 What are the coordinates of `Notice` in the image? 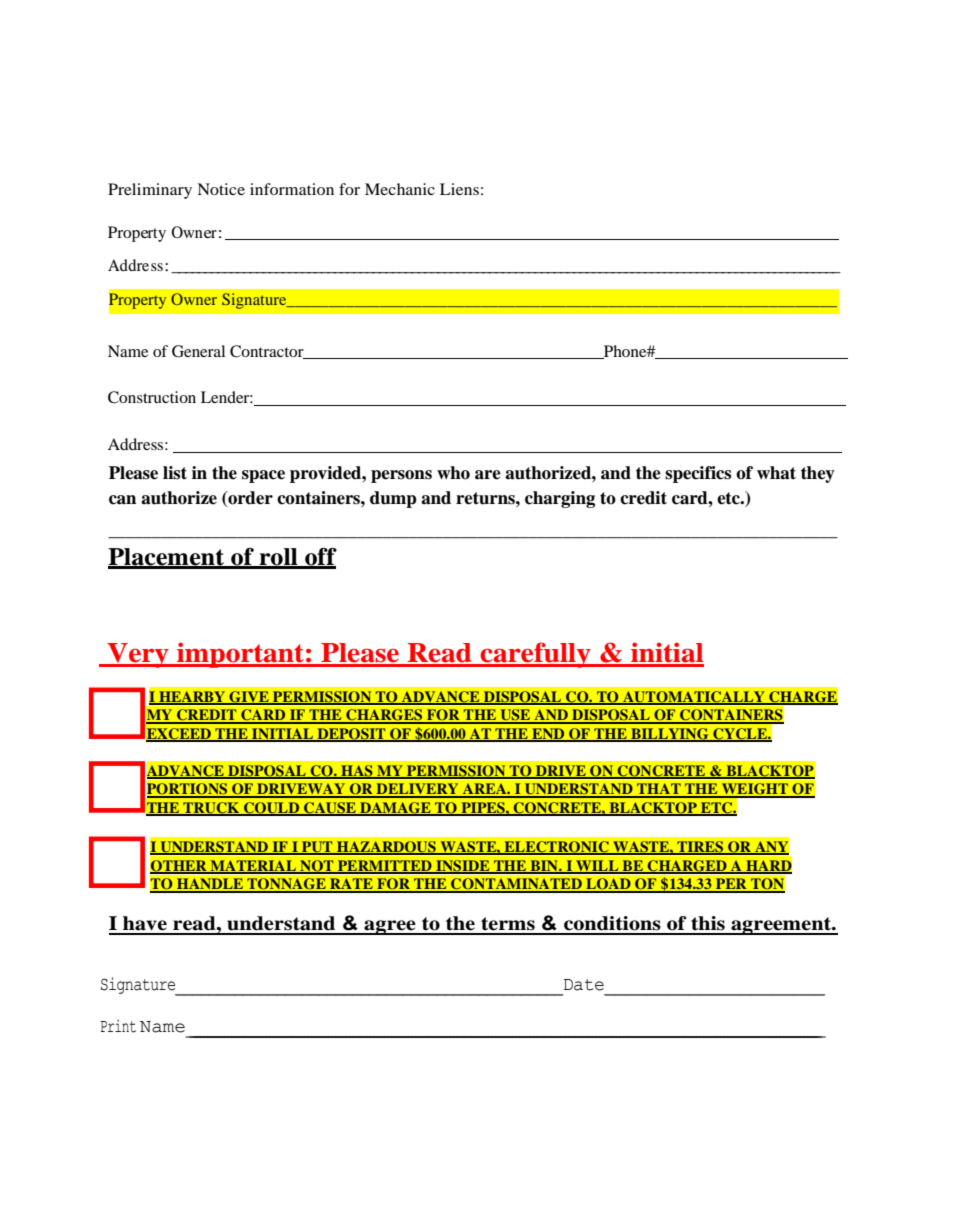 It's located at (221, 189).
